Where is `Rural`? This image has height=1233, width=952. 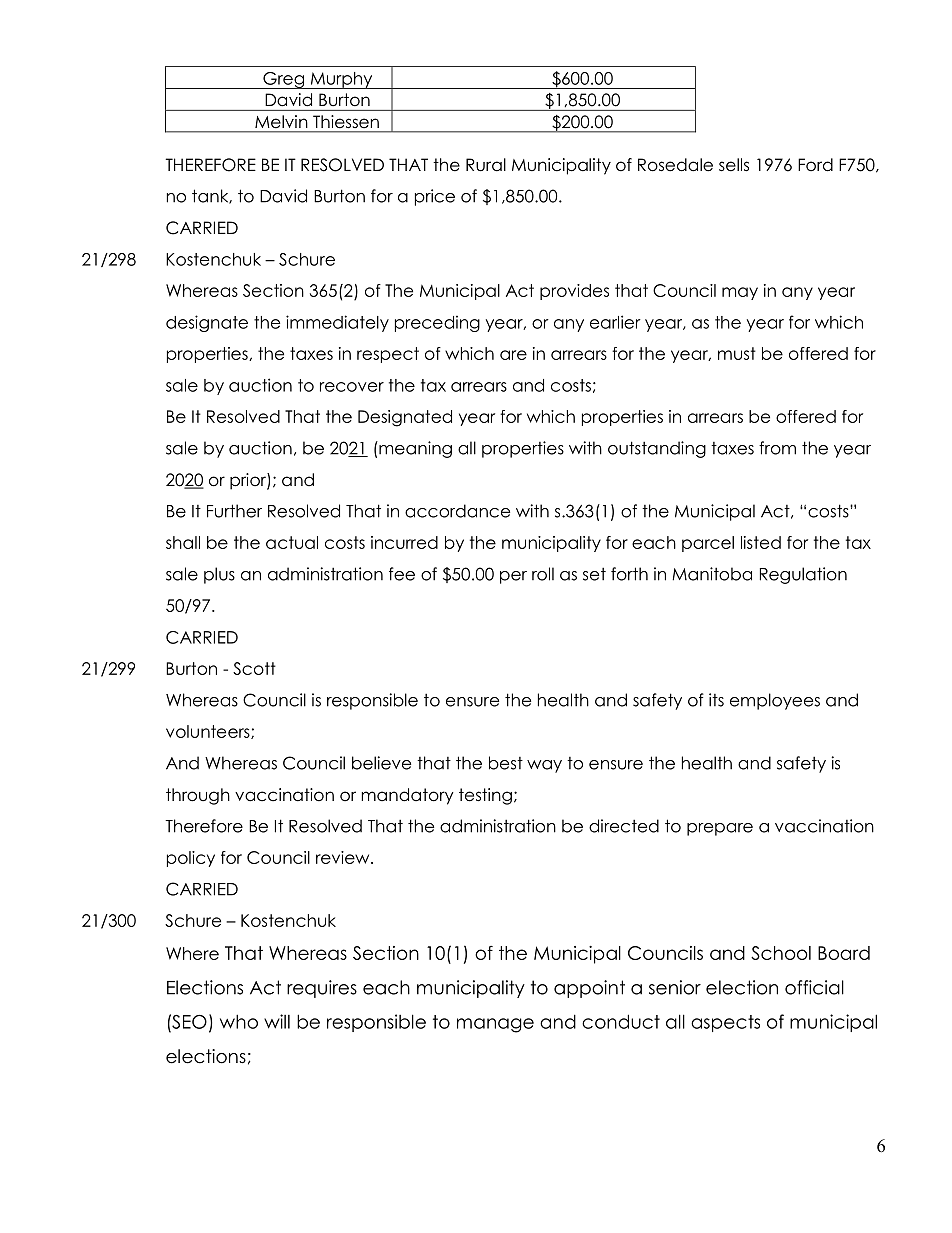
Rural is located at coordinates (486, 165).
